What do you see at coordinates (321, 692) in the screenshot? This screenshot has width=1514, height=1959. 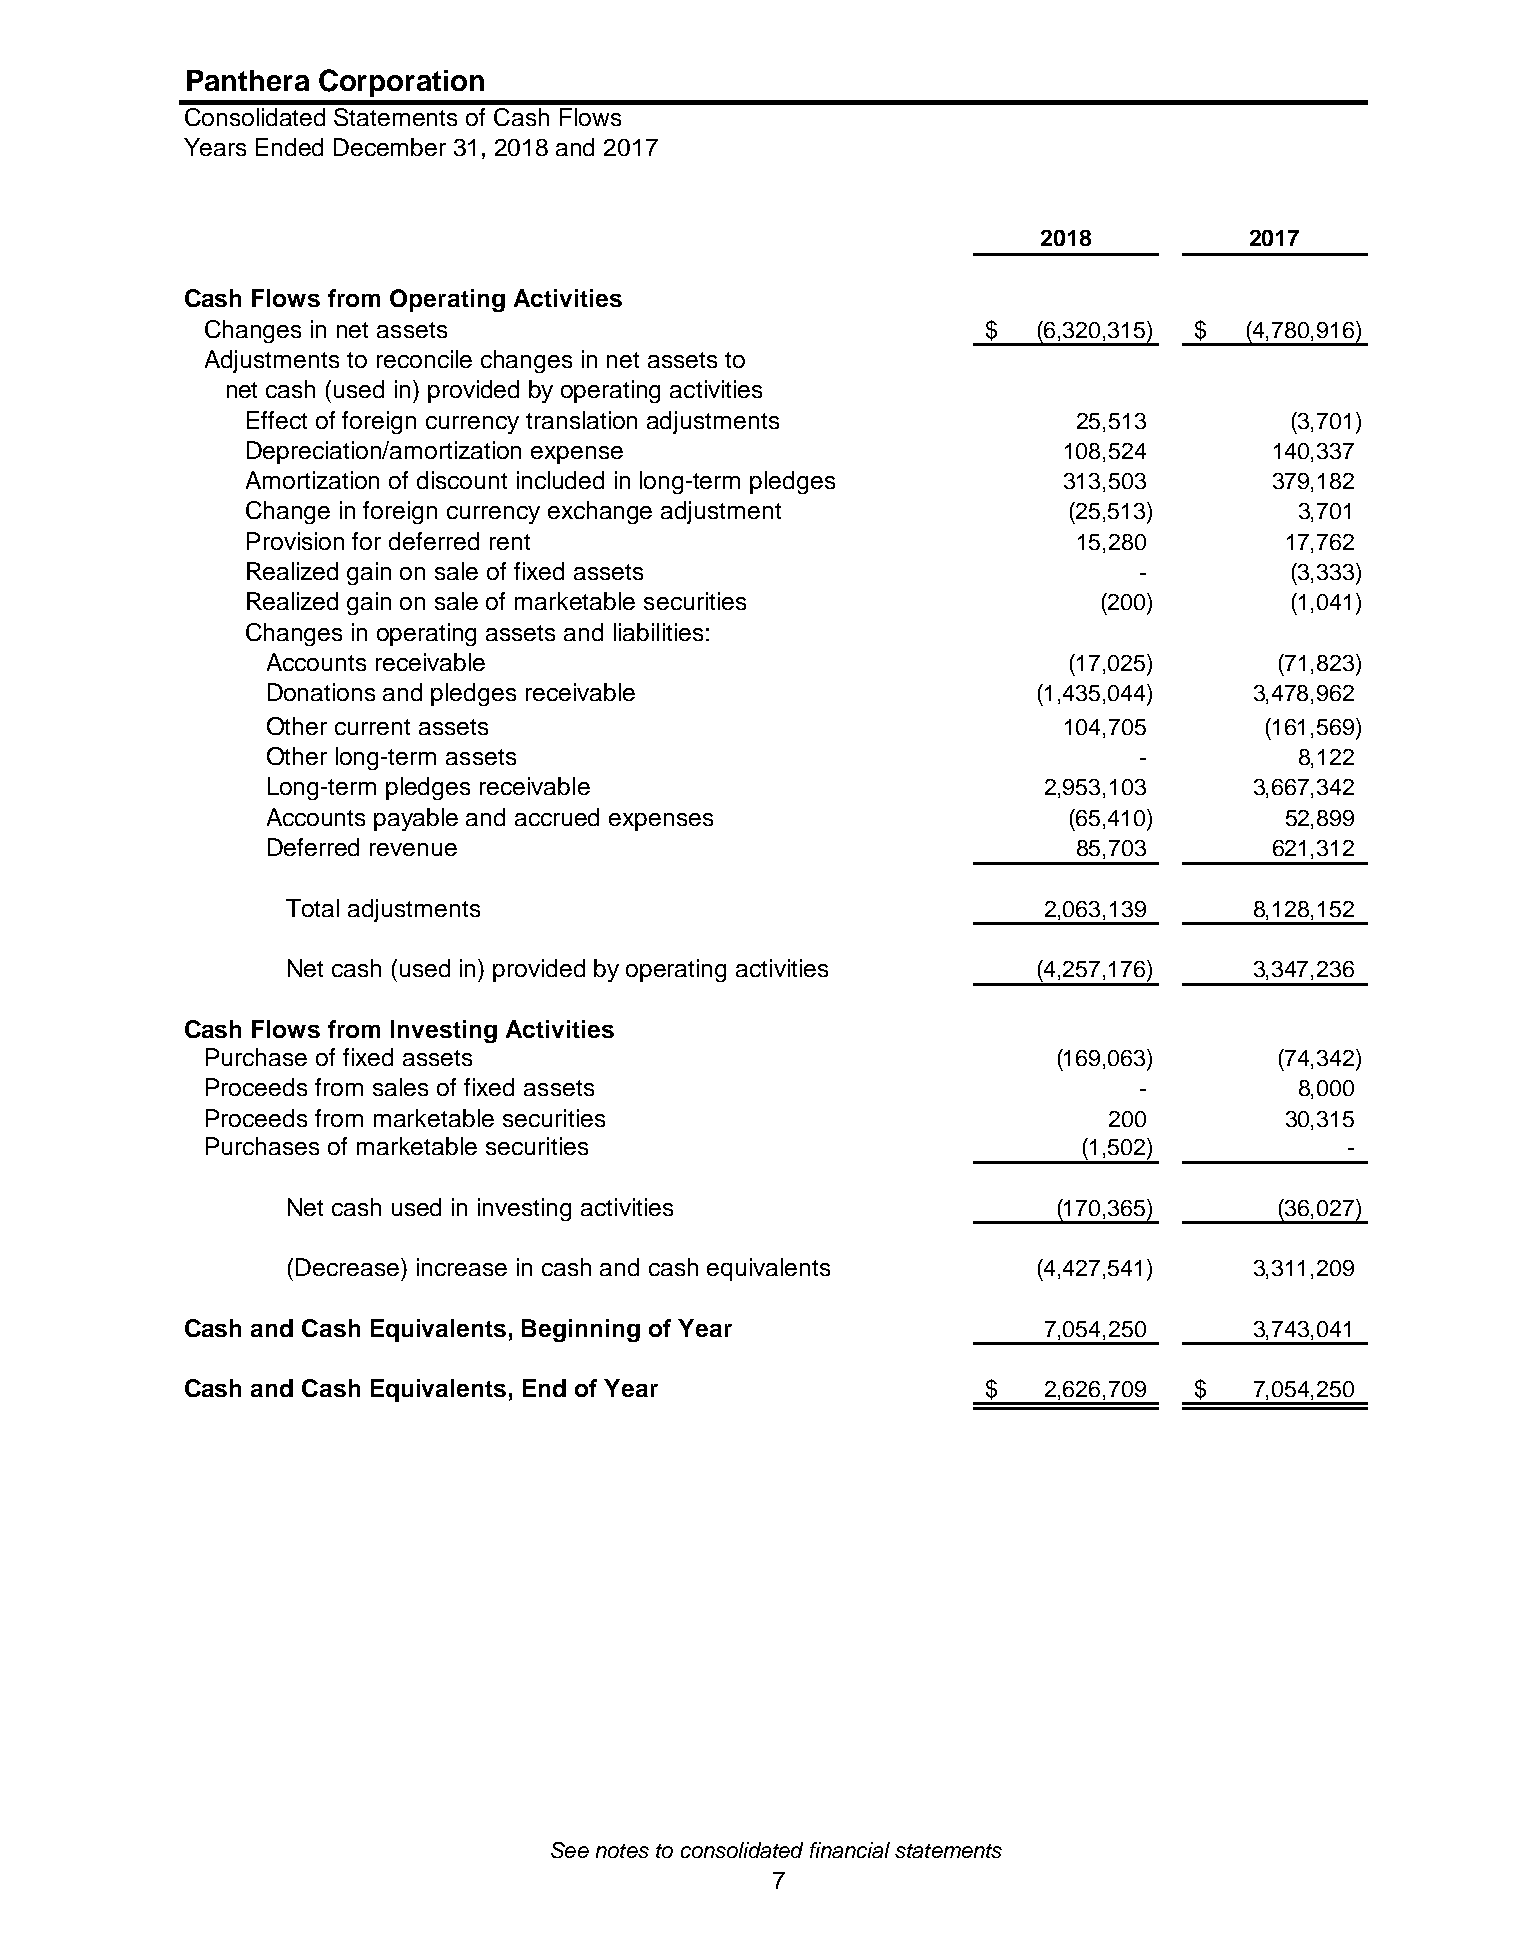 I see `Donations` at bounding box center [321, 692].
